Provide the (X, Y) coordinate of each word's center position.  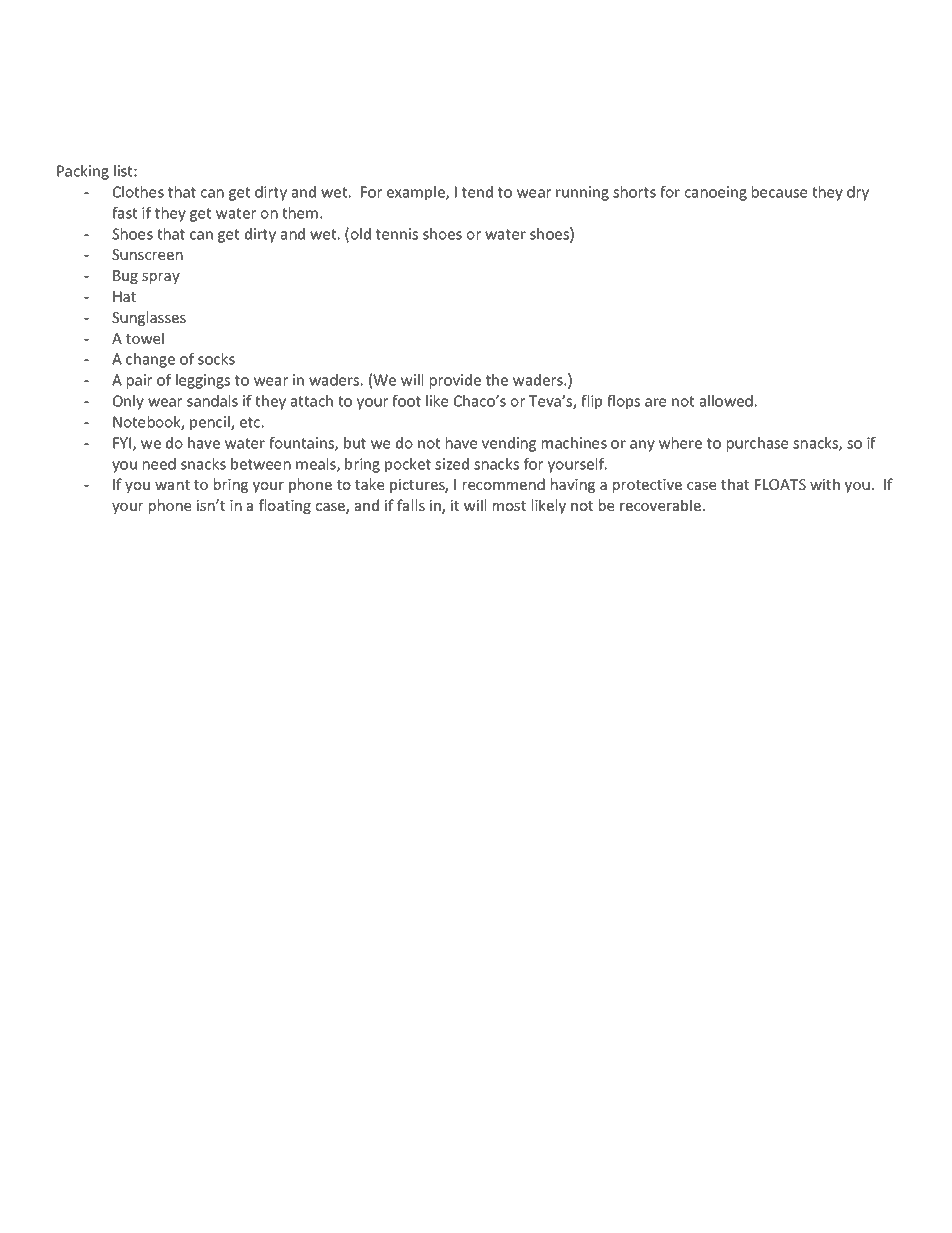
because (779, 192)
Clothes (138, 192)
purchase (757, 444)
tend (477, 192)
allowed (726, 401)
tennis (397, 234)
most (509, 506)
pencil (211, 423)
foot (406, 401)
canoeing (716, 193)
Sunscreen (147, 254)
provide (455, 381)
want (172, 485)
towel (145, 338)
